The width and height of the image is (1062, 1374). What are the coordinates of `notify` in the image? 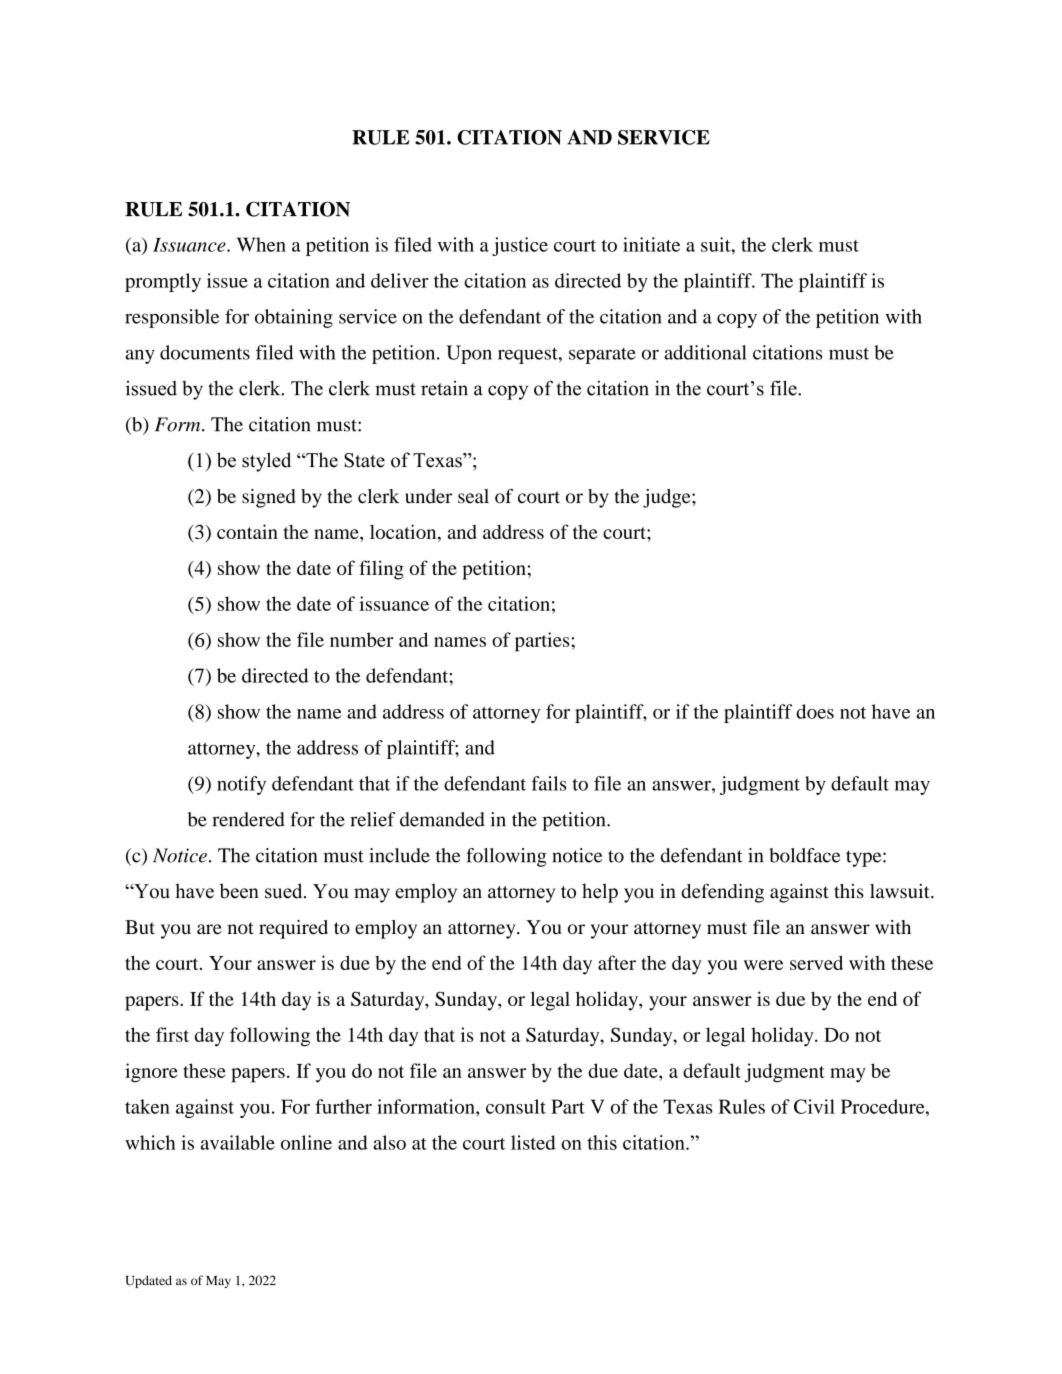 It's located at (241, 785).
